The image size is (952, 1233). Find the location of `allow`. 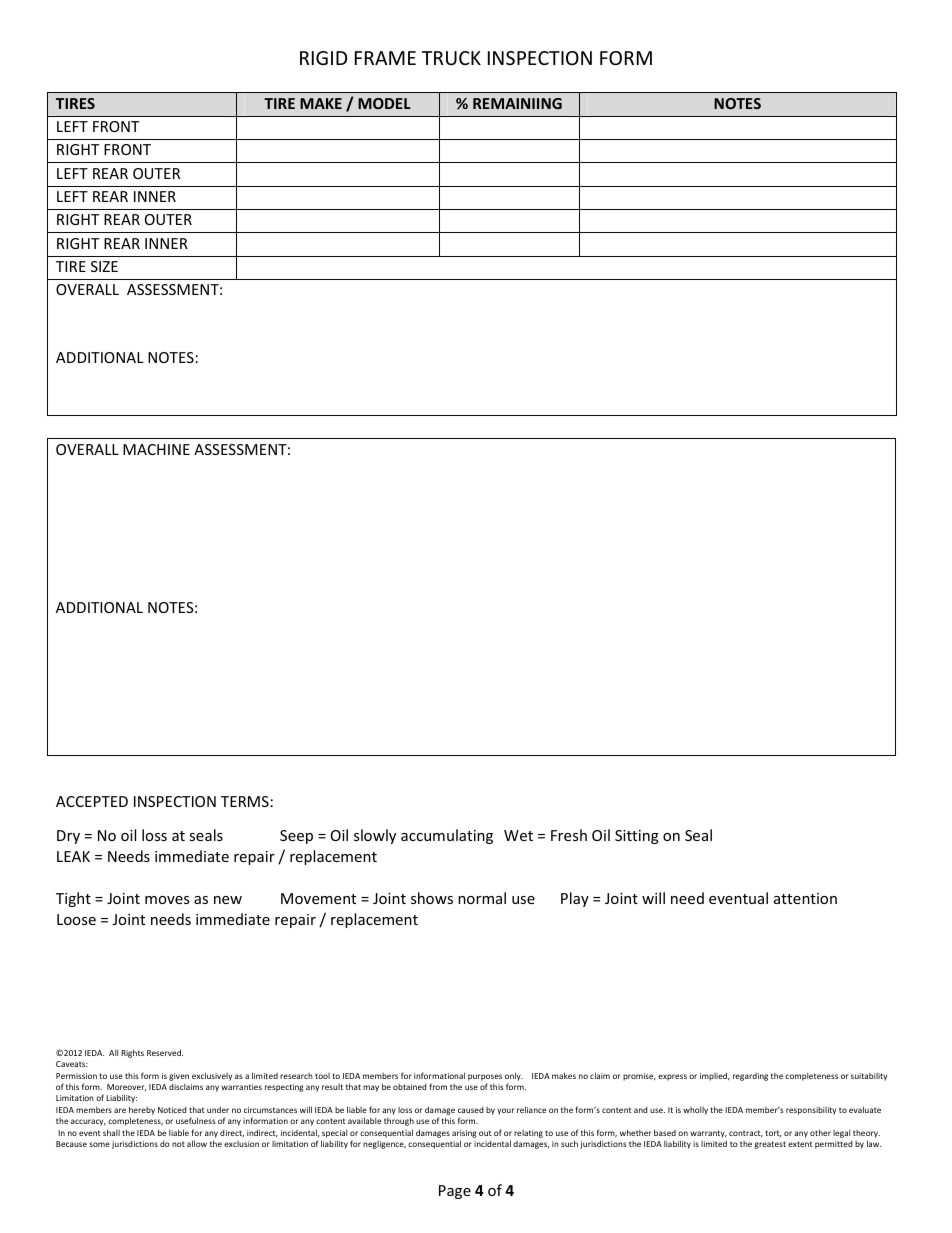

allow is located at coordinates (197, 1143).
